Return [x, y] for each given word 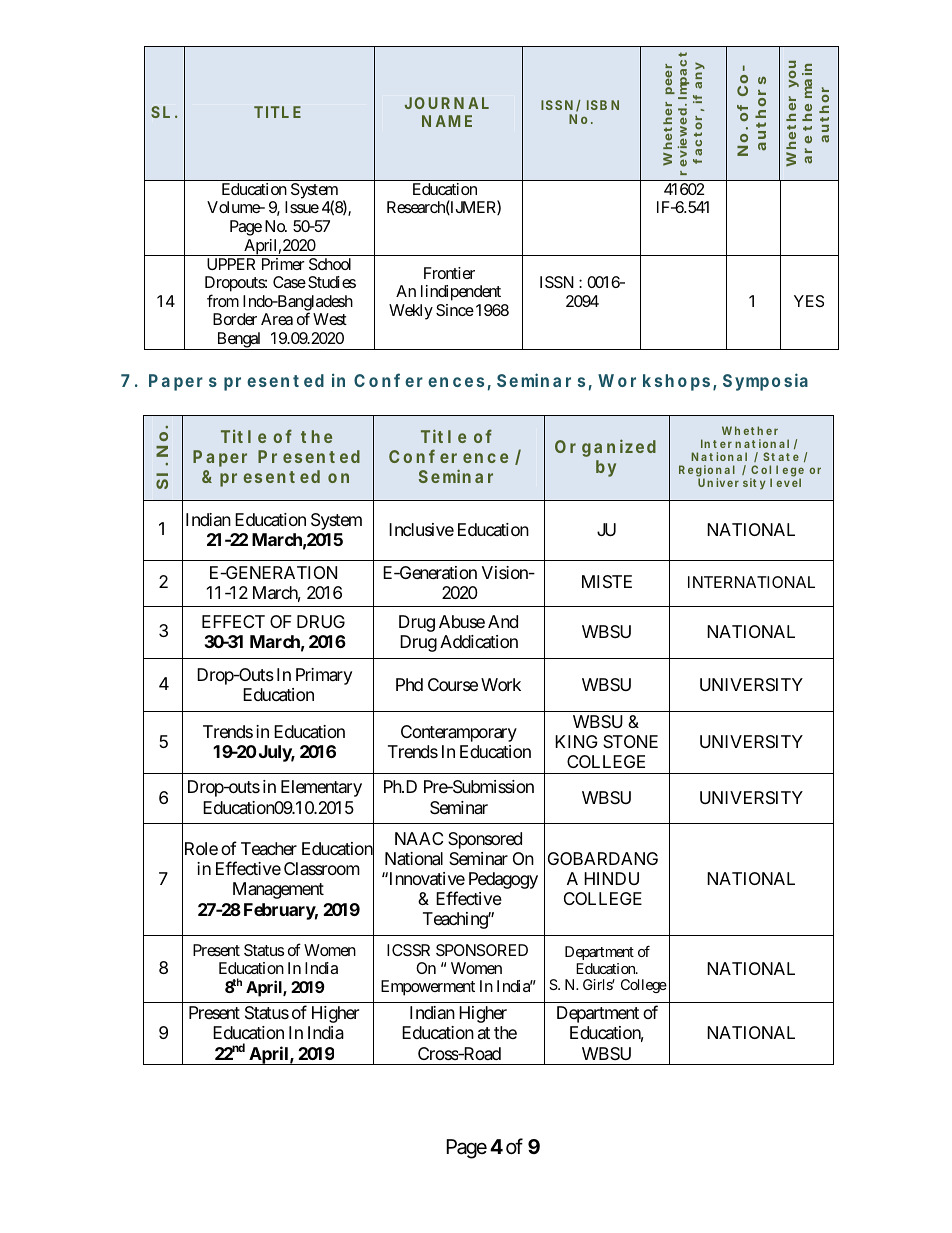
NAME [447, 121]
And [503, 621]
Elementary [321, 788]
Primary [324, 676]
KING [576, 741]
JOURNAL [447, 103]
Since [455, 310]
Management [278, 890]
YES [809, 301]
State [781, 456]
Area [277, 319]
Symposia [765, 382]
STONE [630, 741]
